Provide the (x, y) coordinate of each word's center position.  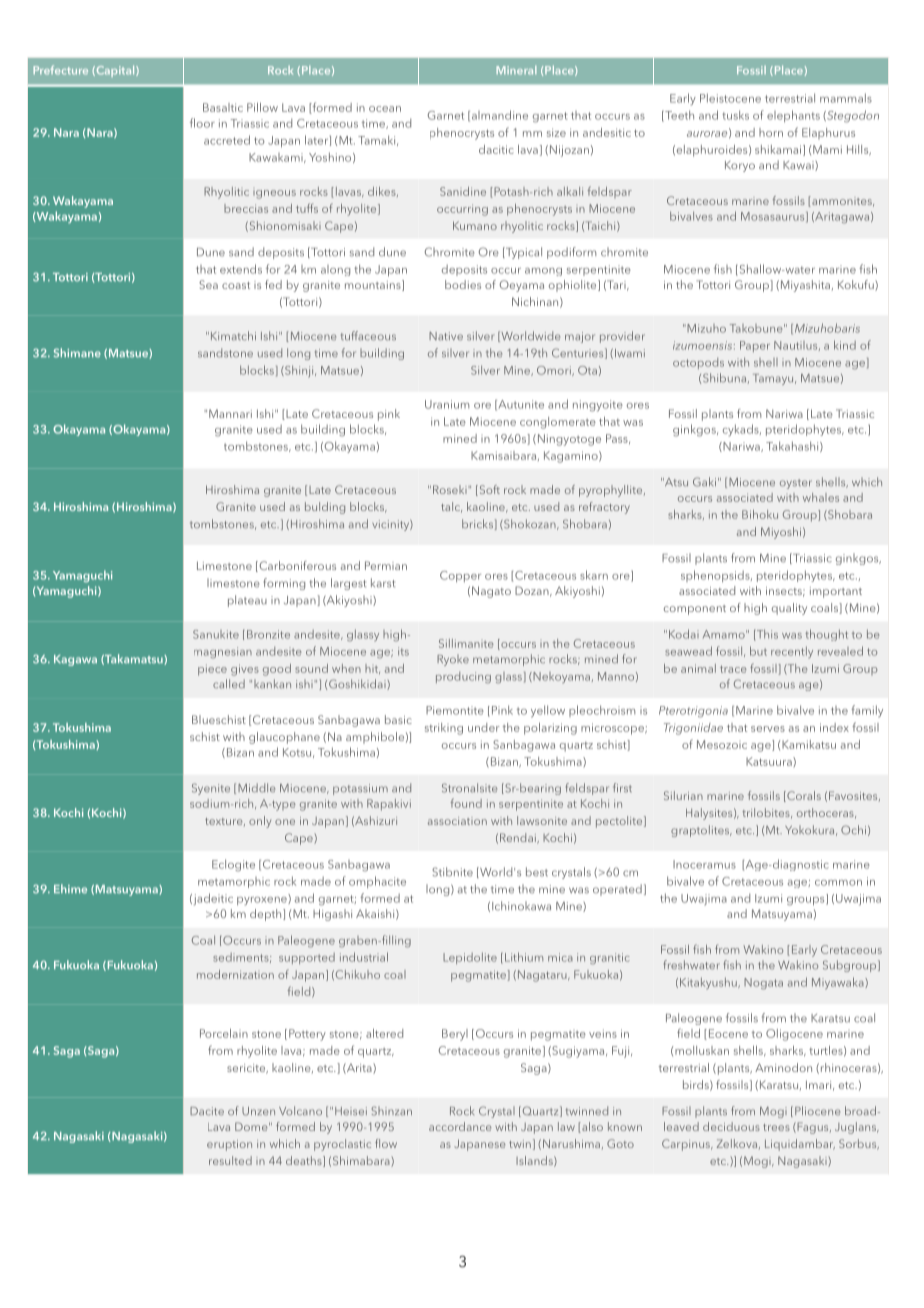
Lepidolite (470, 958)
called (229, 684)
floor (202, 123)
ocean (385, 109)
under (484, 727)
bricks (477, 524)
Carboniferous (296, 566)
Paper (755, 346)
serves (768, 729)
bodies (463, 284)
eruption (229, 1145)
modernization (235, 974)
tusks (735, 115)
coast (236, 285)
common (838, 883)
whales (821, 497)
